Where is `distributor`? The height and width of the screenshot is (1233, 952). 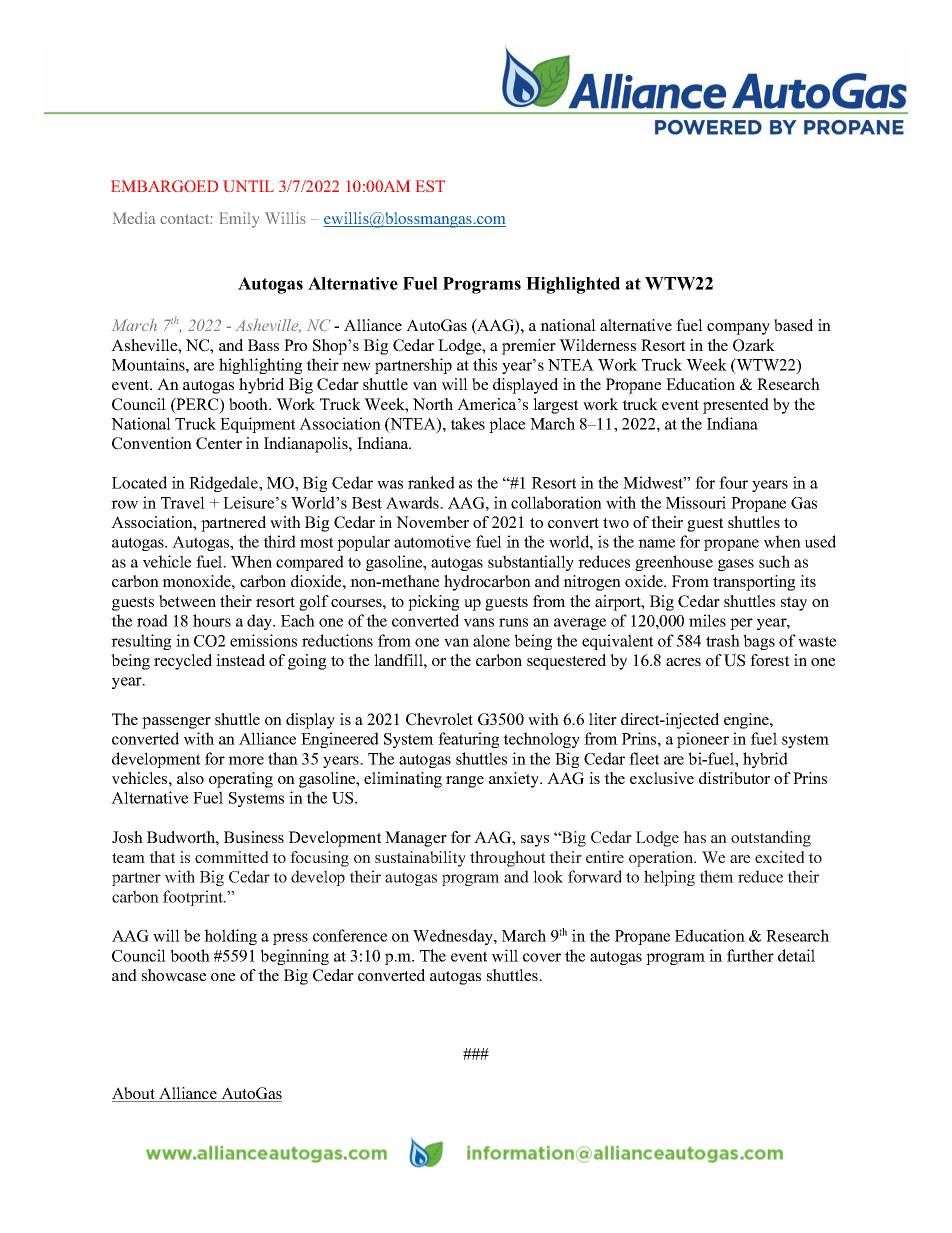 distributor is located at coordinates (734, 778).
